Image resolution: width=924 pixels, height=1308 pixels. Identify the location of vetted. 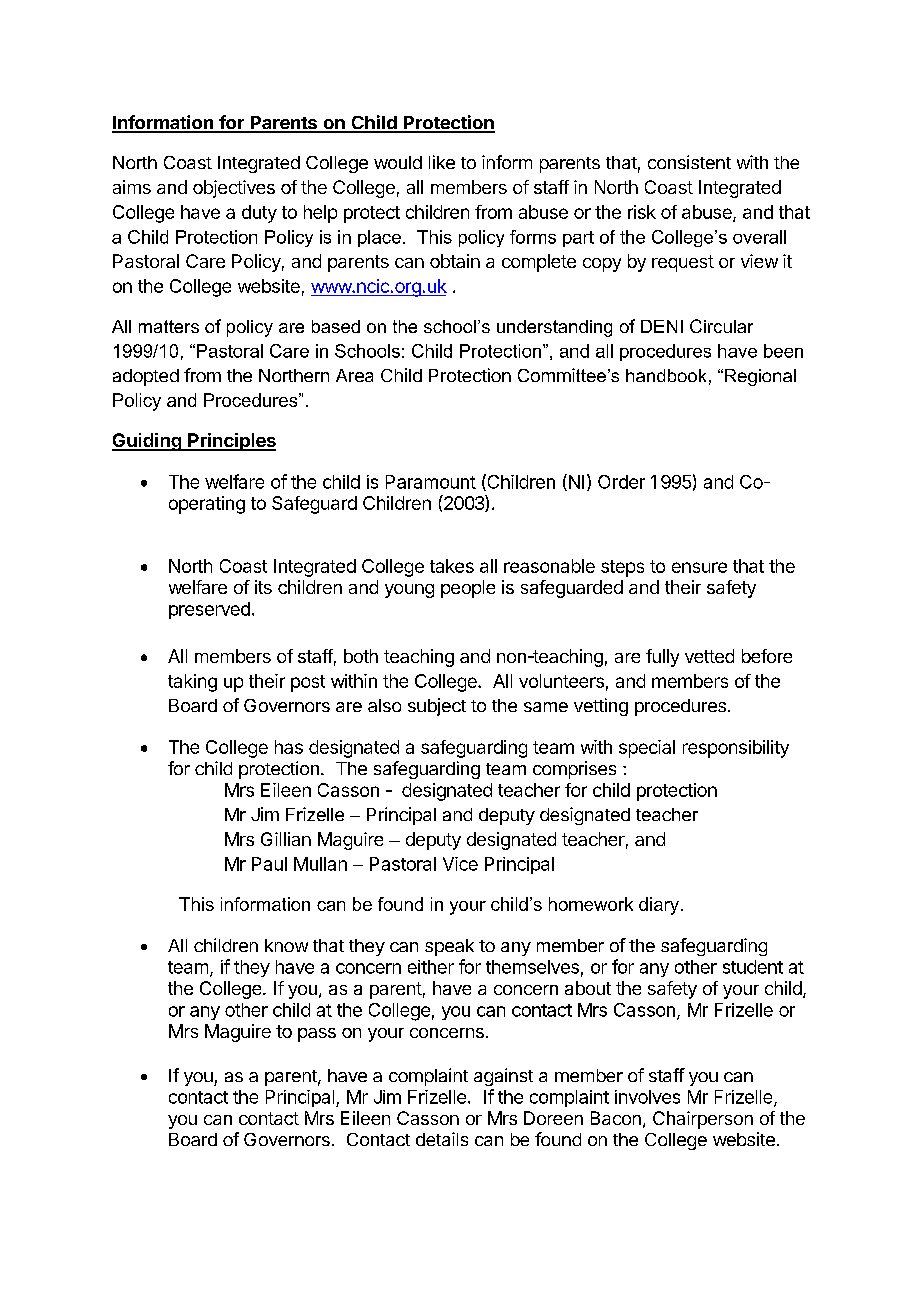
(709, 656).
